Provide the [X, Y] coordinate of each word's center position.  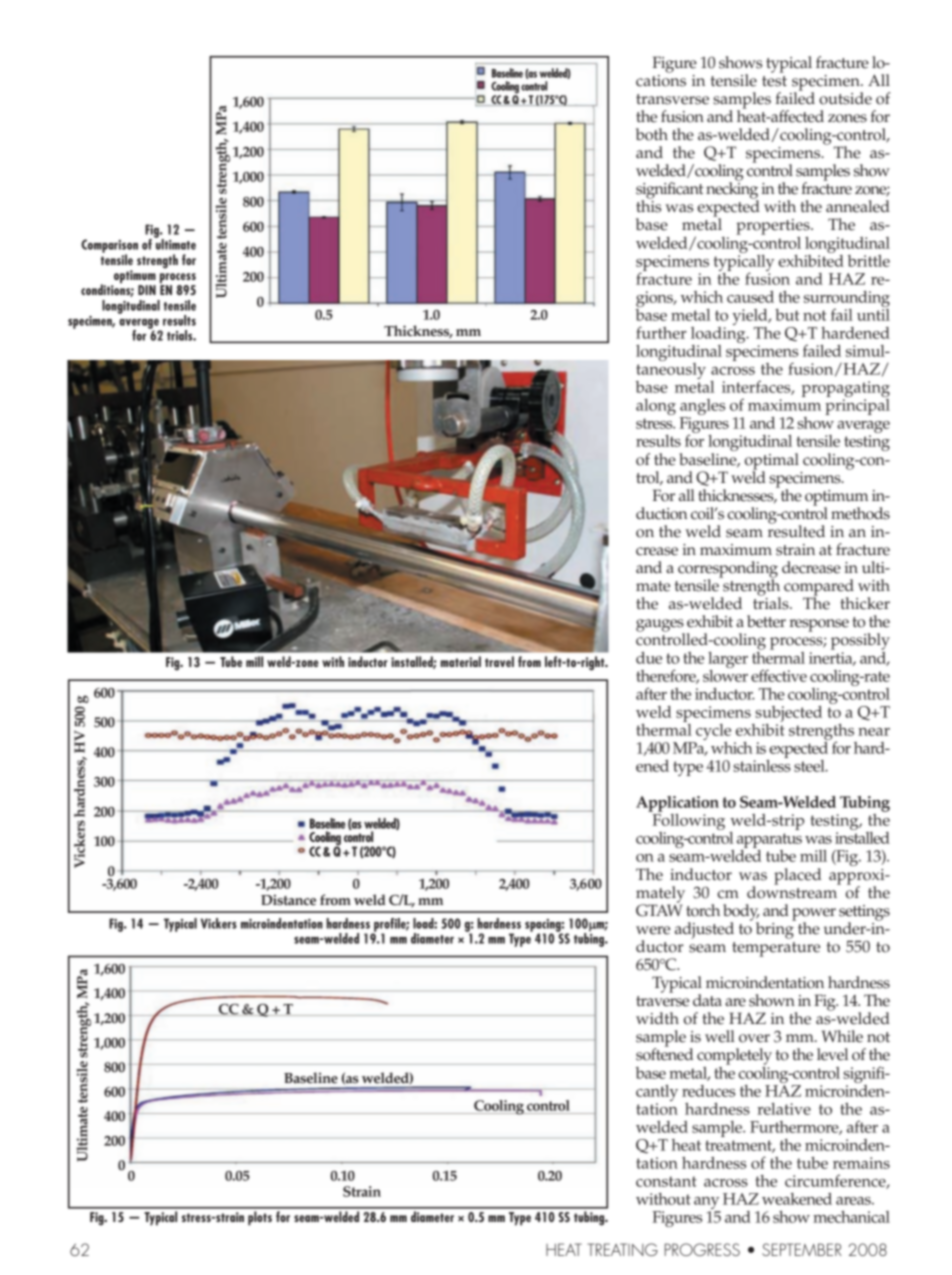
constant [666, 1181]
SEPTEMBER [802, 1249]
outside [845, 98]
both [652, 134]
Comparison [109, 247]
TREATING [622, 1249]
